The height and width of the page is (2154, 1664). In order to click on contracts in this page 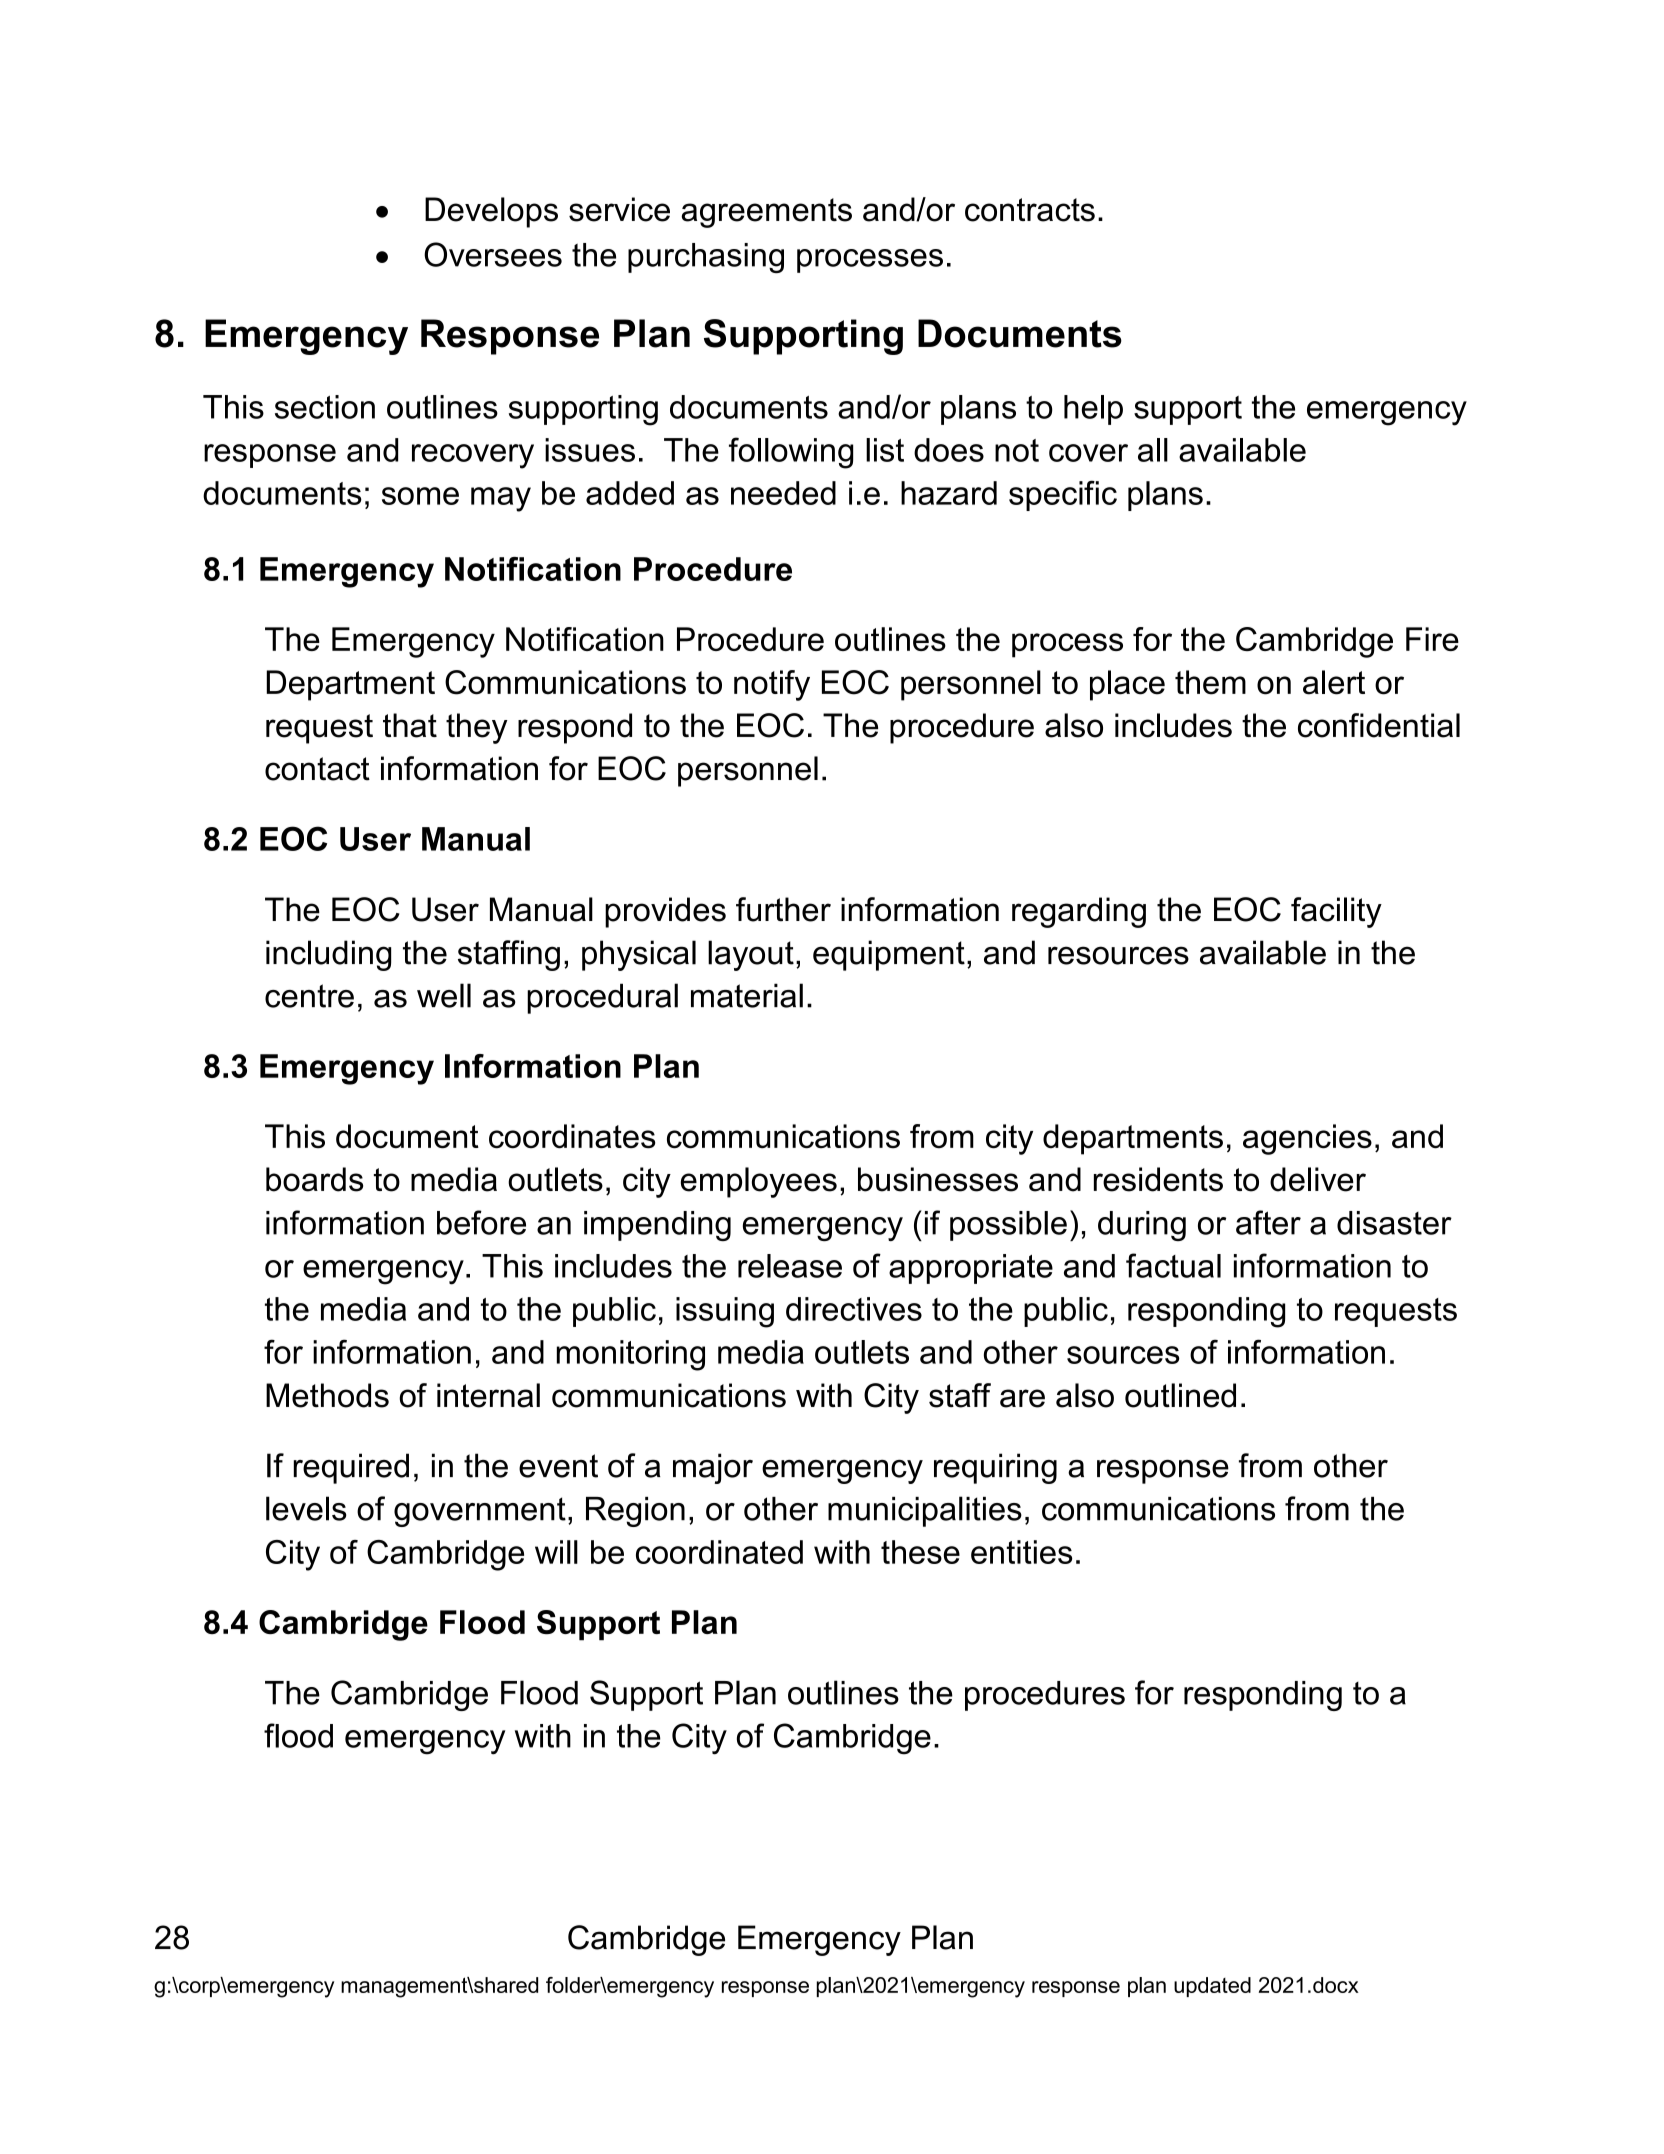, I will do `click(1030, 210)`.
